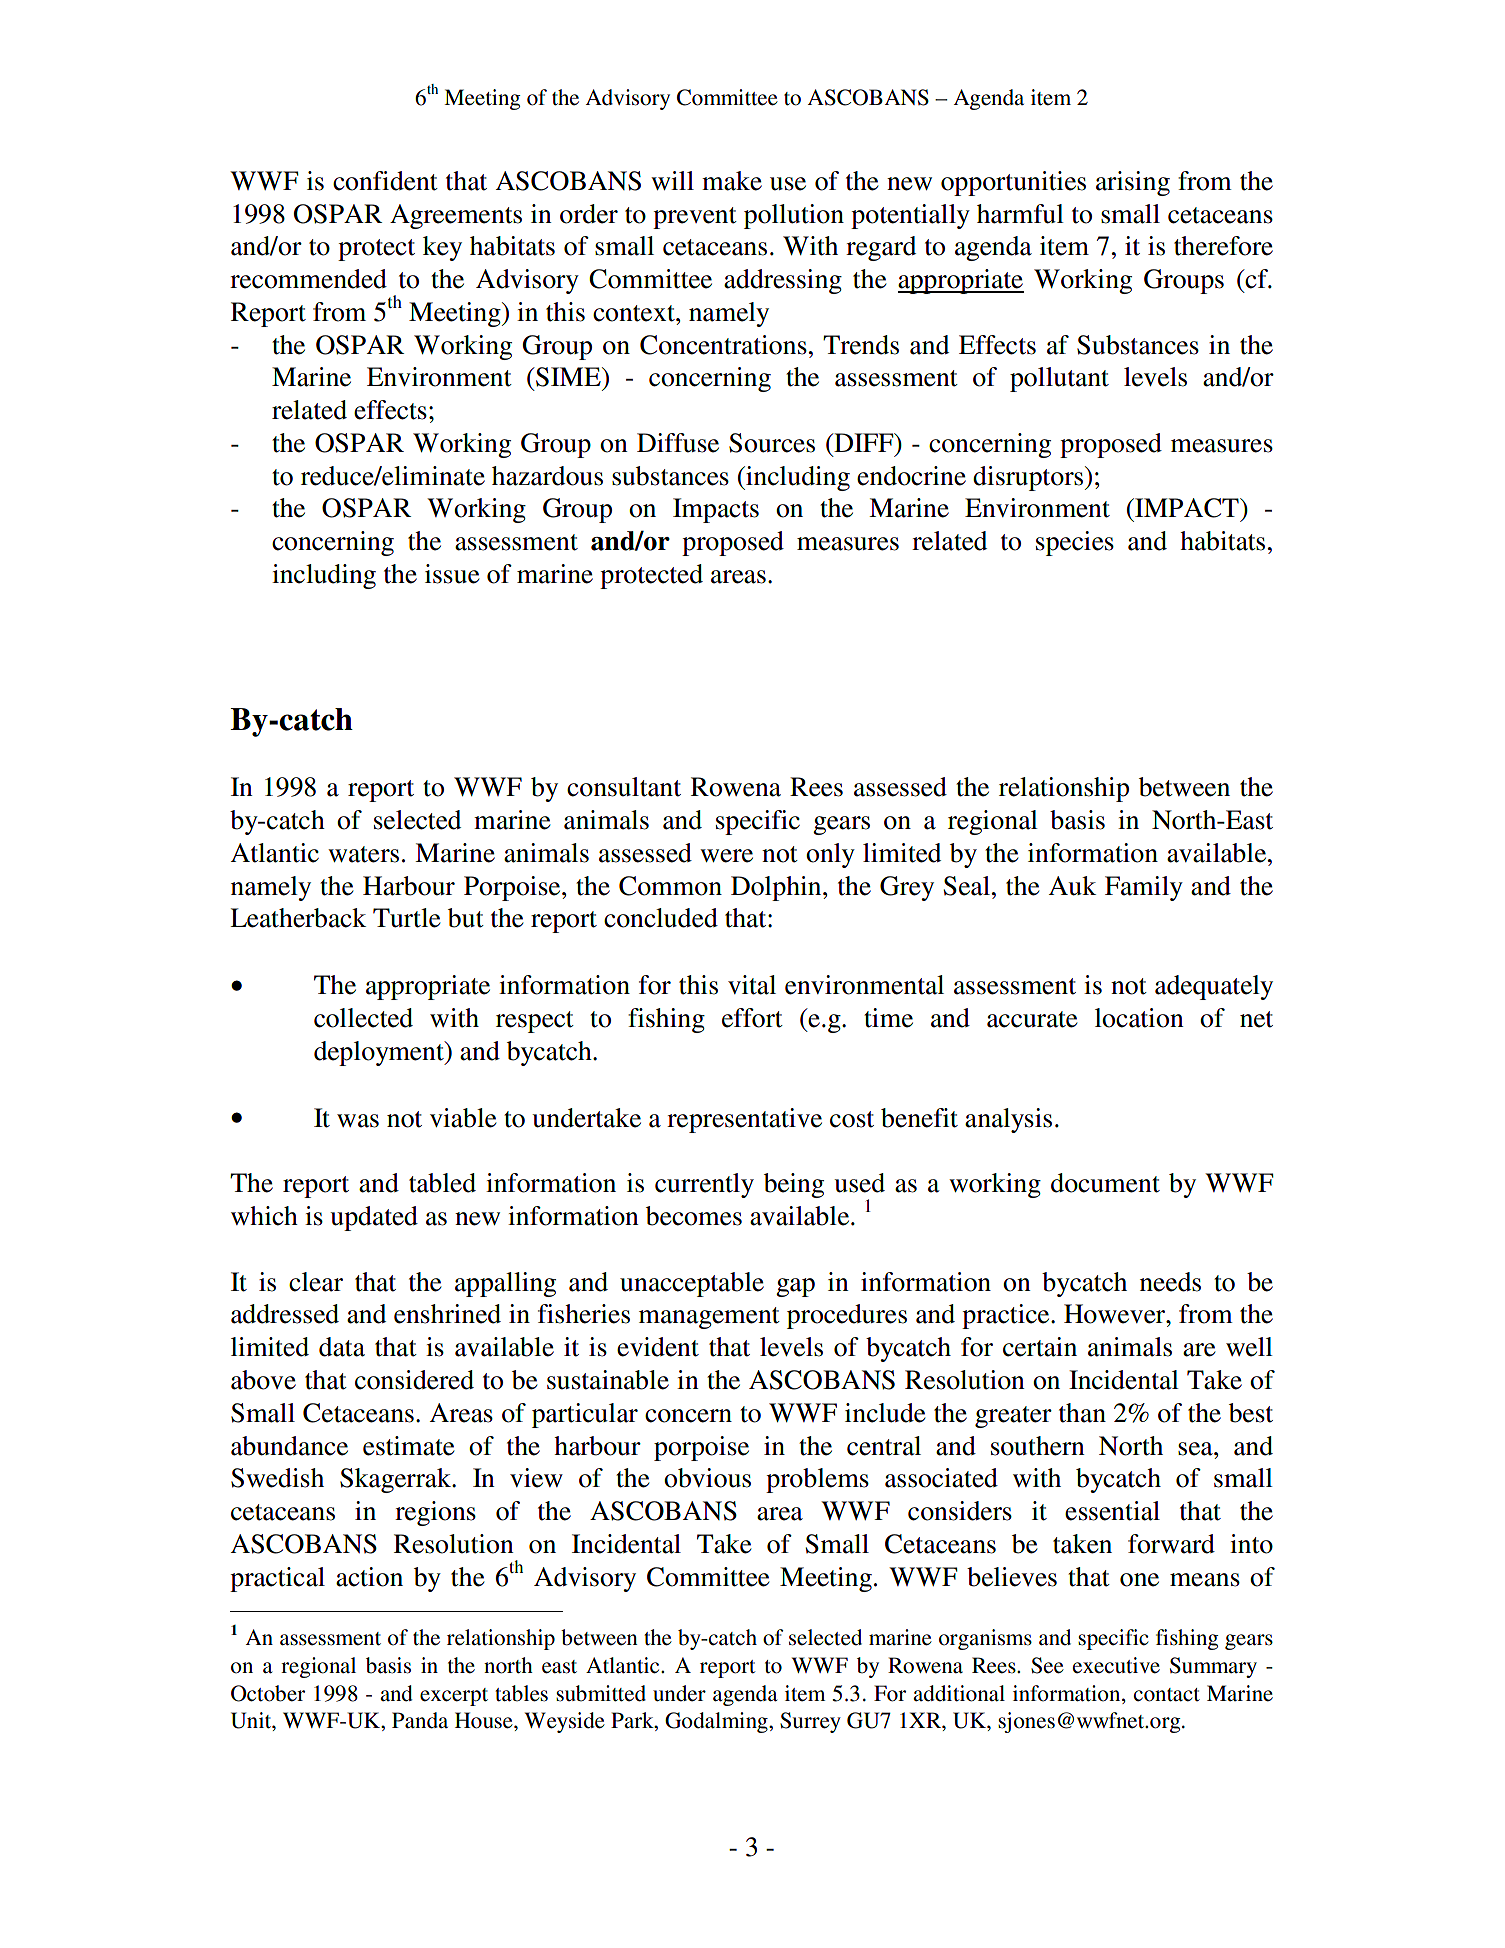 This image has width=1505, height=1948. What do you see at coordinates (624, 787) in the image?
I see `consultant` at bounding box center [624, 787].
